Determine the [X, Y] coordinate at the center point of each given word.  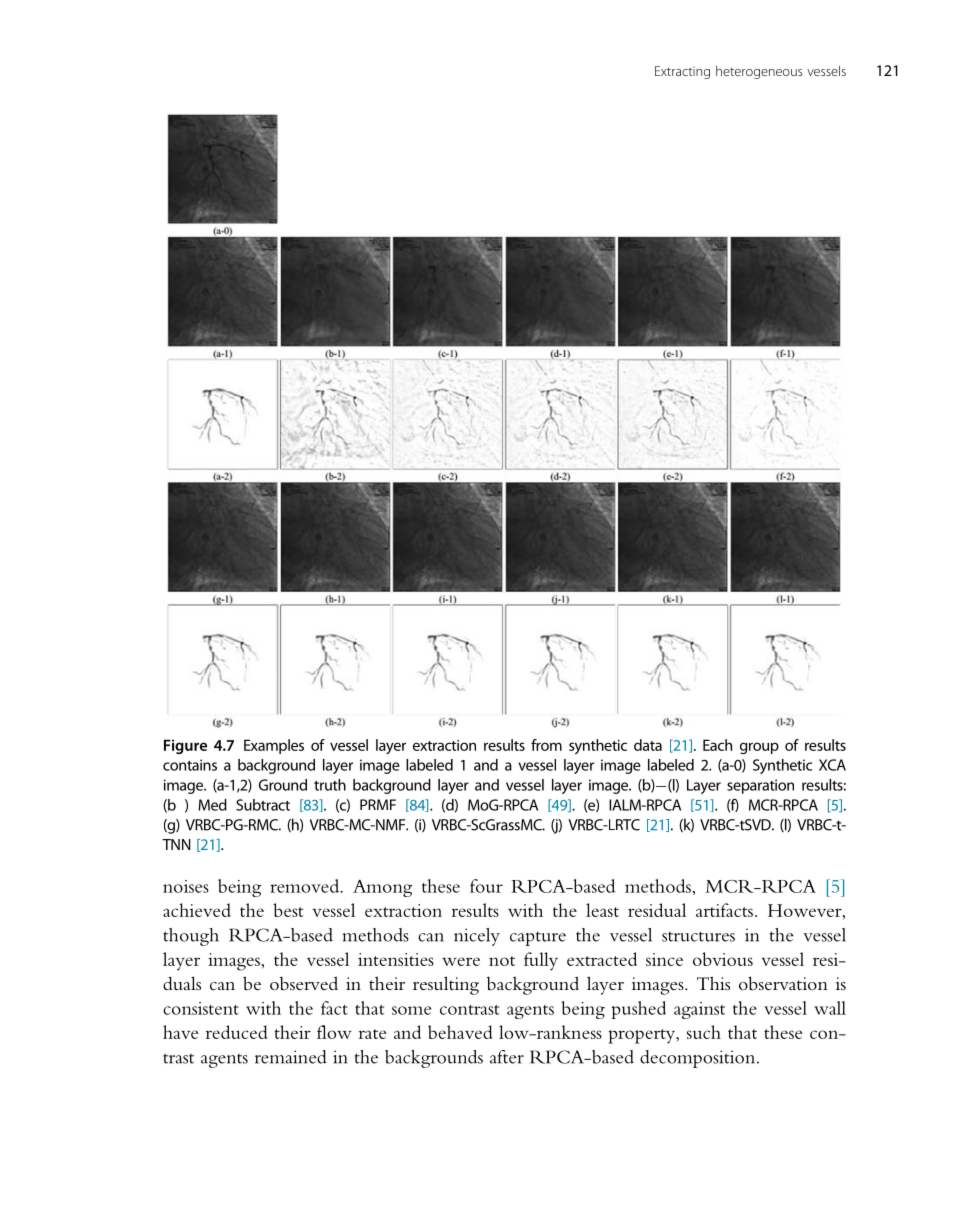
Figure [185, 746]
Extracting [682, 72]
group [759, 748]
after [507, 1057]
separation [760, 786]
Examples [274, 746]
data [648, 745]
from [546, 745]
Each [717, 745]
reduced [237, 1032]
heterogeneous [759, 72]
